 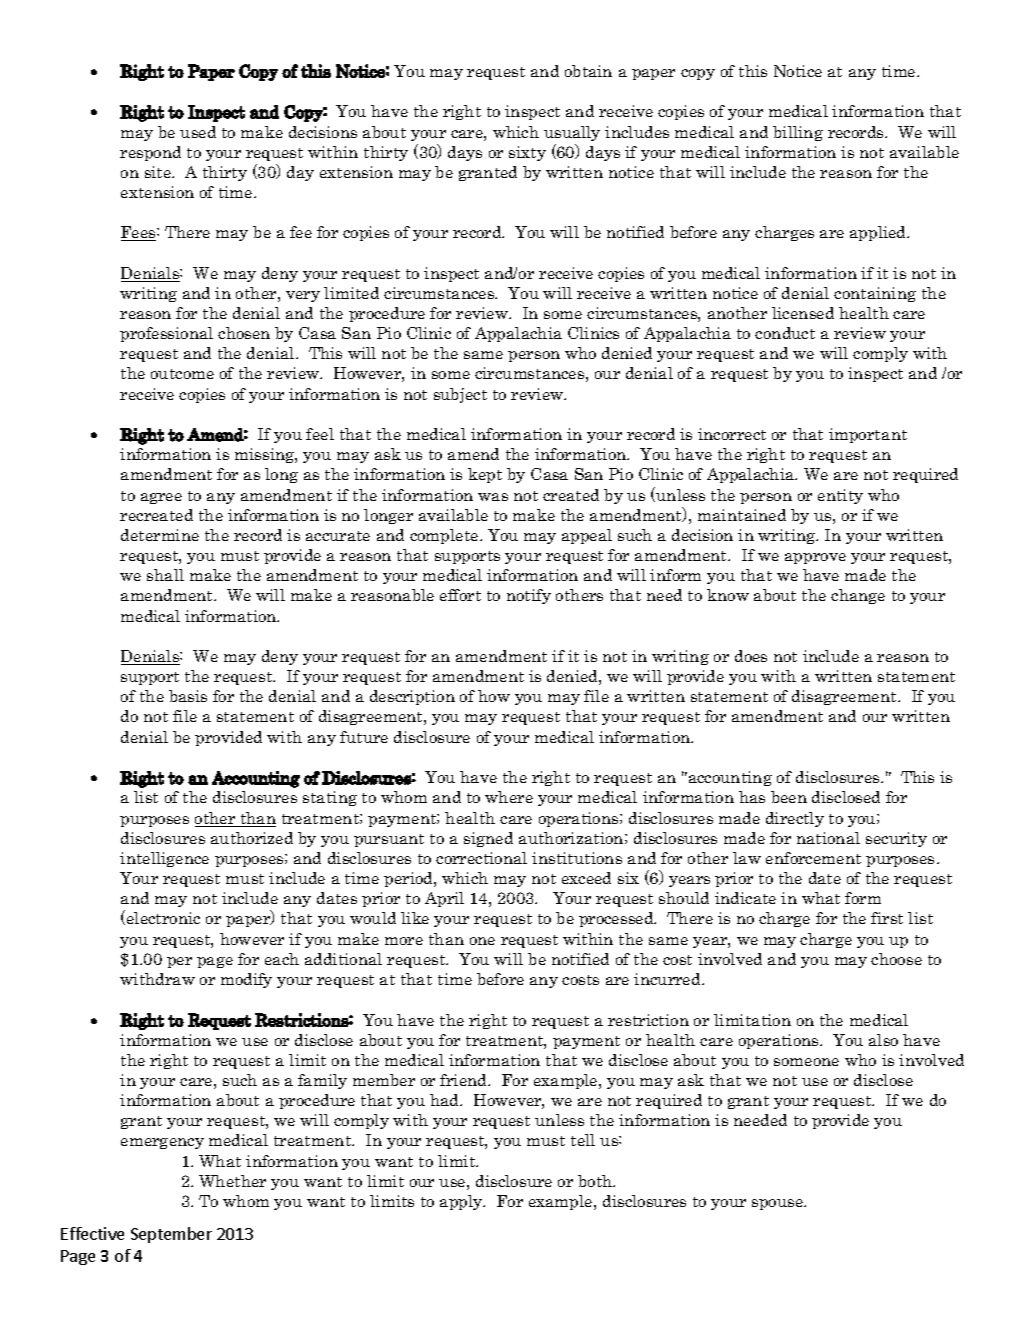 What do you see at coordinates (488, 839) in the screenshot?
I see `signed` at bounding box center [488, 839].
